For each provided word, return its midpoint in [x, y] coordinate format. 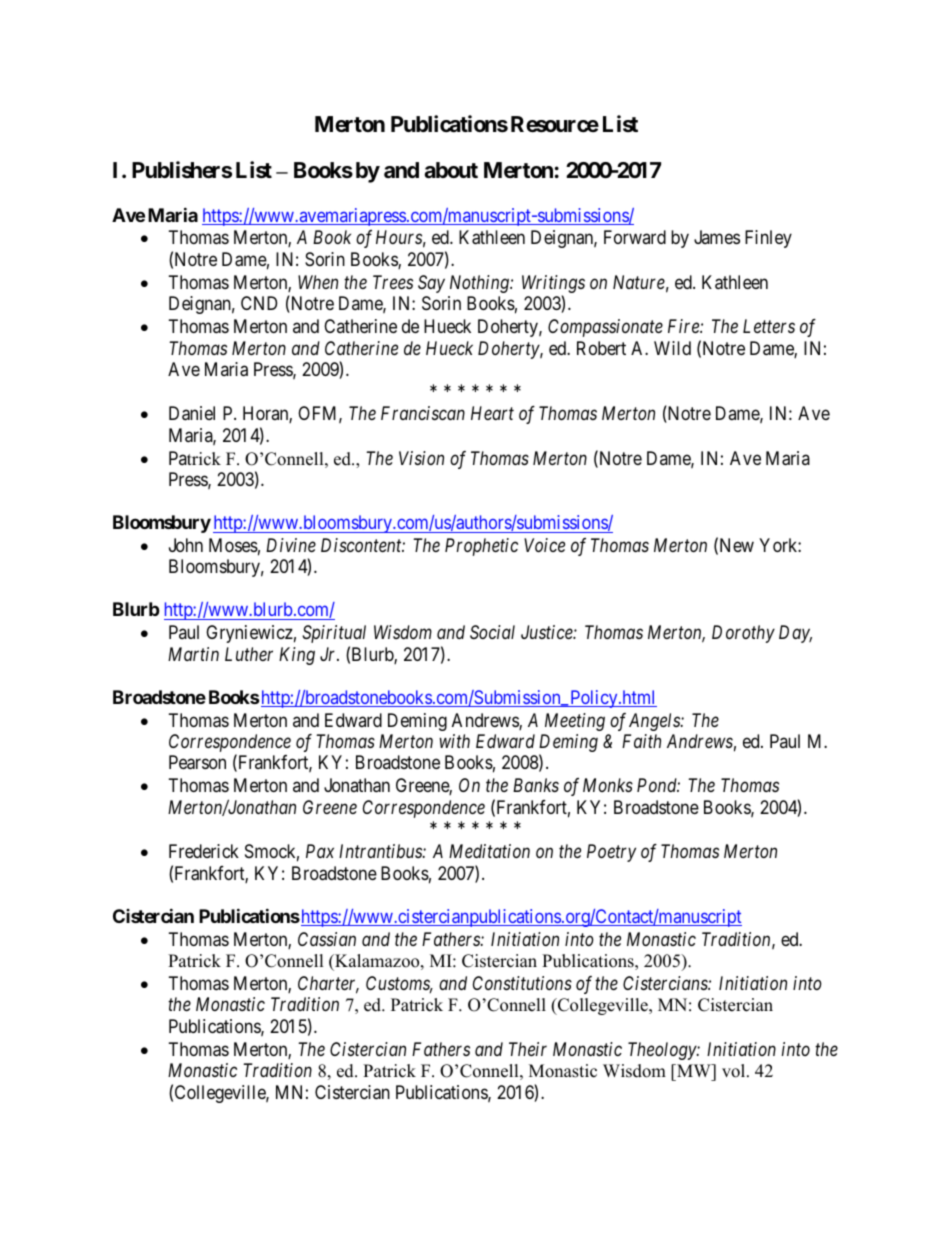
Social [492, 632]
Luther [249, 654]
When [318, 282]
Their [528, 1049]
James [717, 237]
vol [735, 1071]
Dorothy [743, 634]
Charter [328, 984]
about [451, 170]
